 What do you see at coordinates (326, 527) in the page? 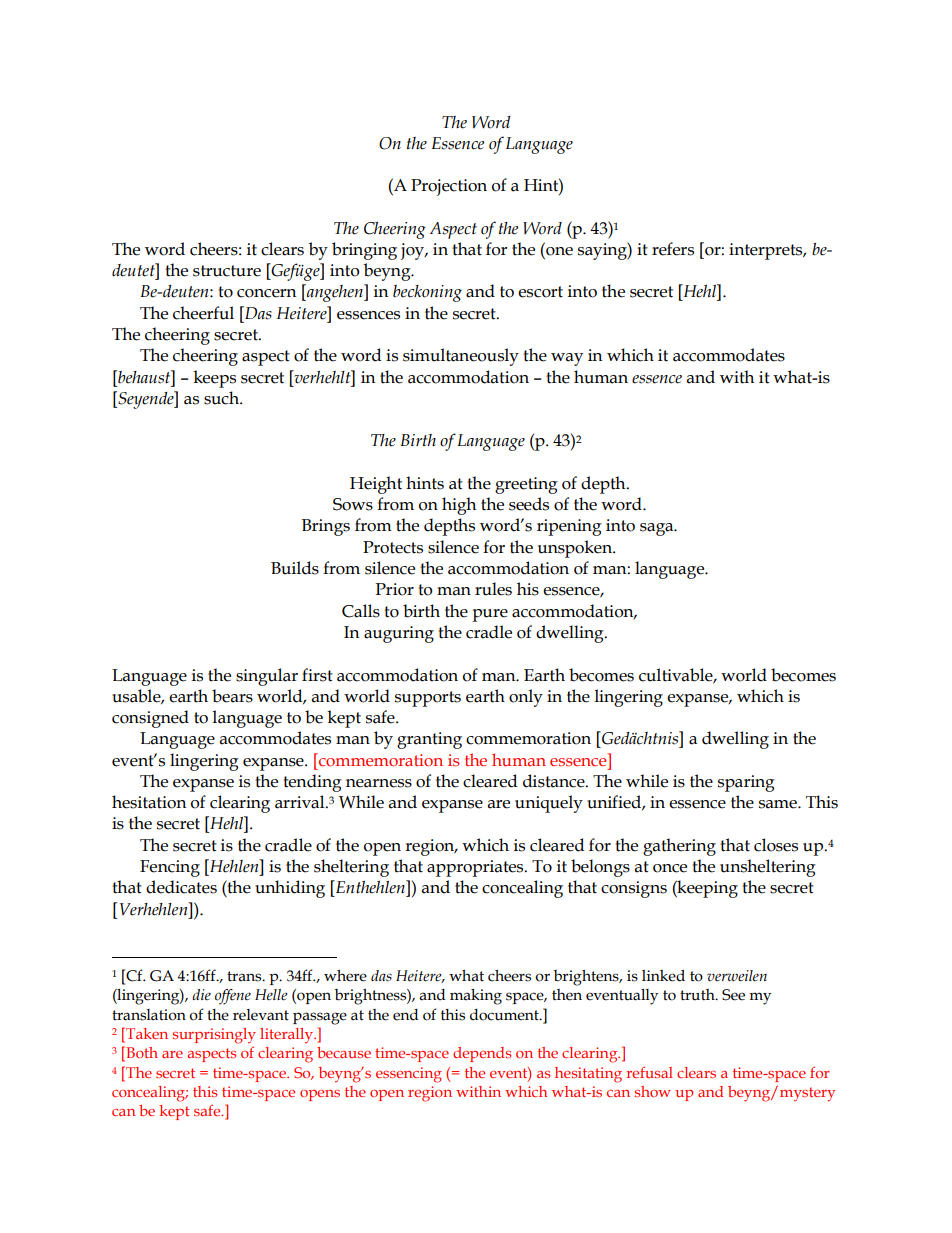
I see `Brings` at bounding box center [326, 527].
